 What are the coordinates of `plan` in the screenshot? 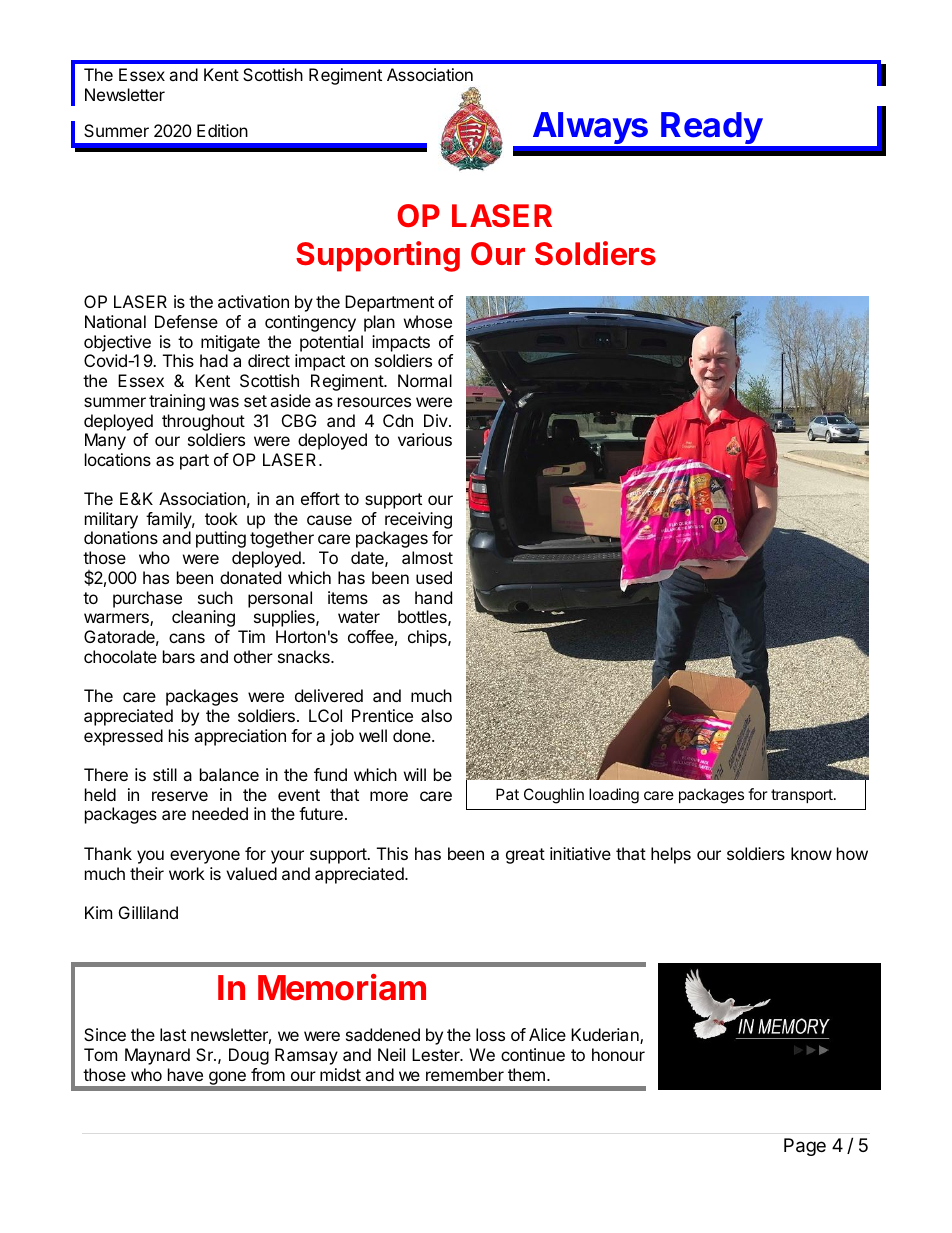 It's located at (379, 323).
